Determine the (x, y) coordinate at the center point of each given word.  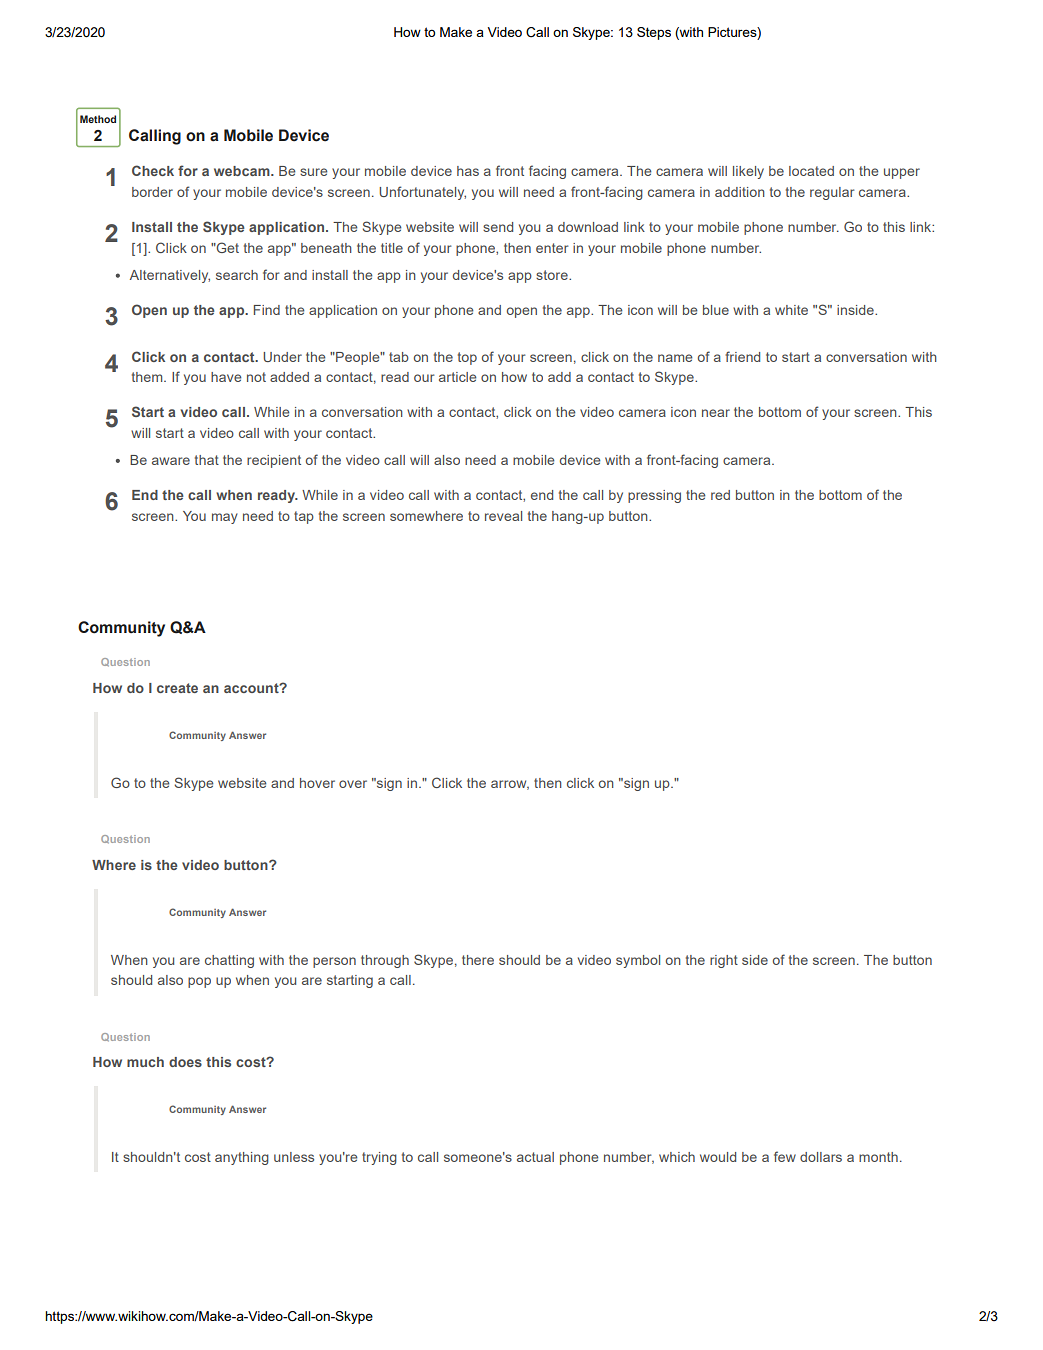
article (458, 377)
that (207, 460)
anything (242, 1158)
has (468, 171)
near (716, 413)
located (811, 171)
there (478, 960)
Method (98, 119)
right (724, 961)
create (177, 688)
